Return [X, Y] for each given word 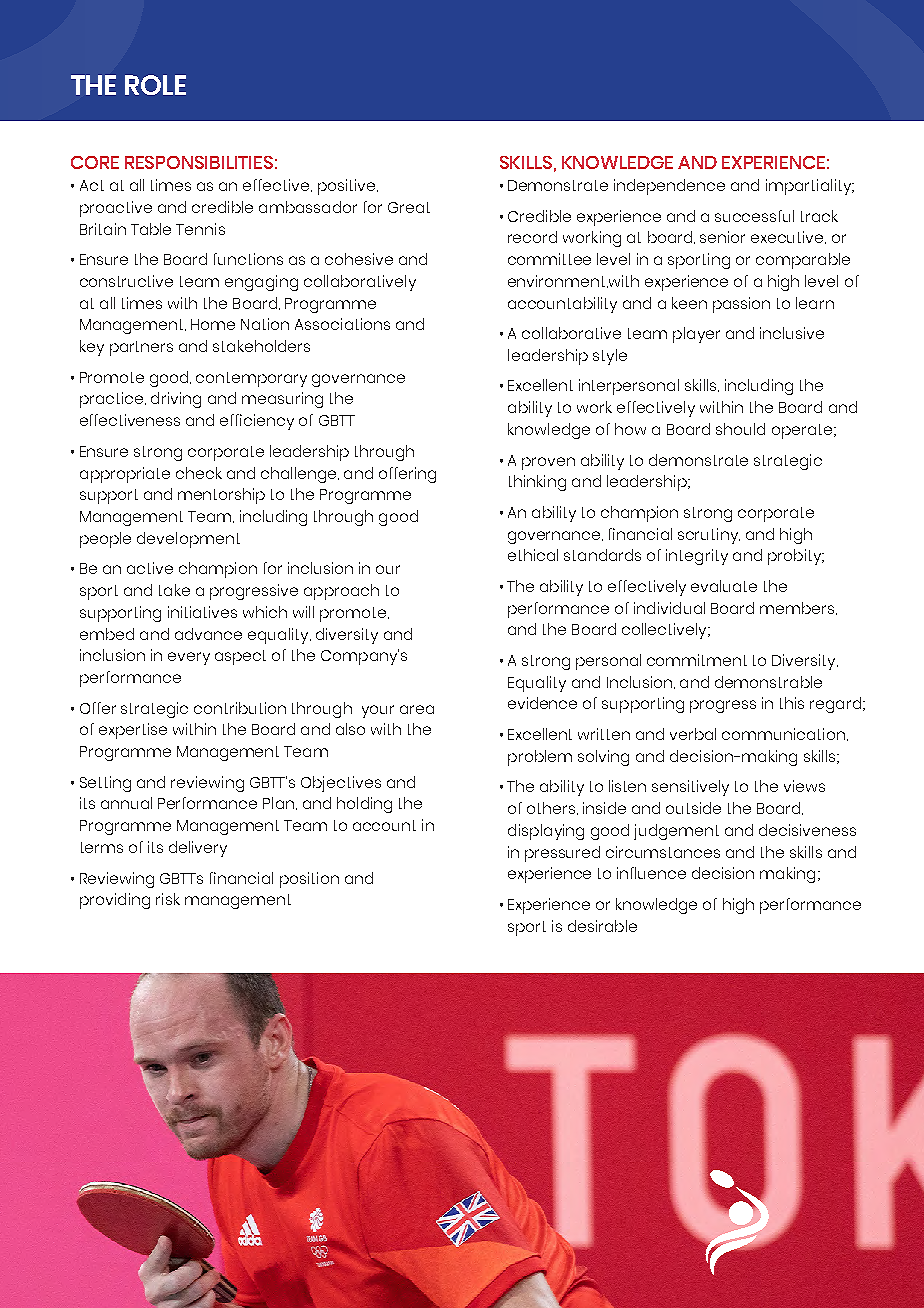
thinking [537, 483]
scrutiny [709, 536]
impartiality [809, 187]
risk [168, 899]
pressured [562, 854]
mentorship [221, 496]
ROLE [155, 85]
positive [348, 187]
